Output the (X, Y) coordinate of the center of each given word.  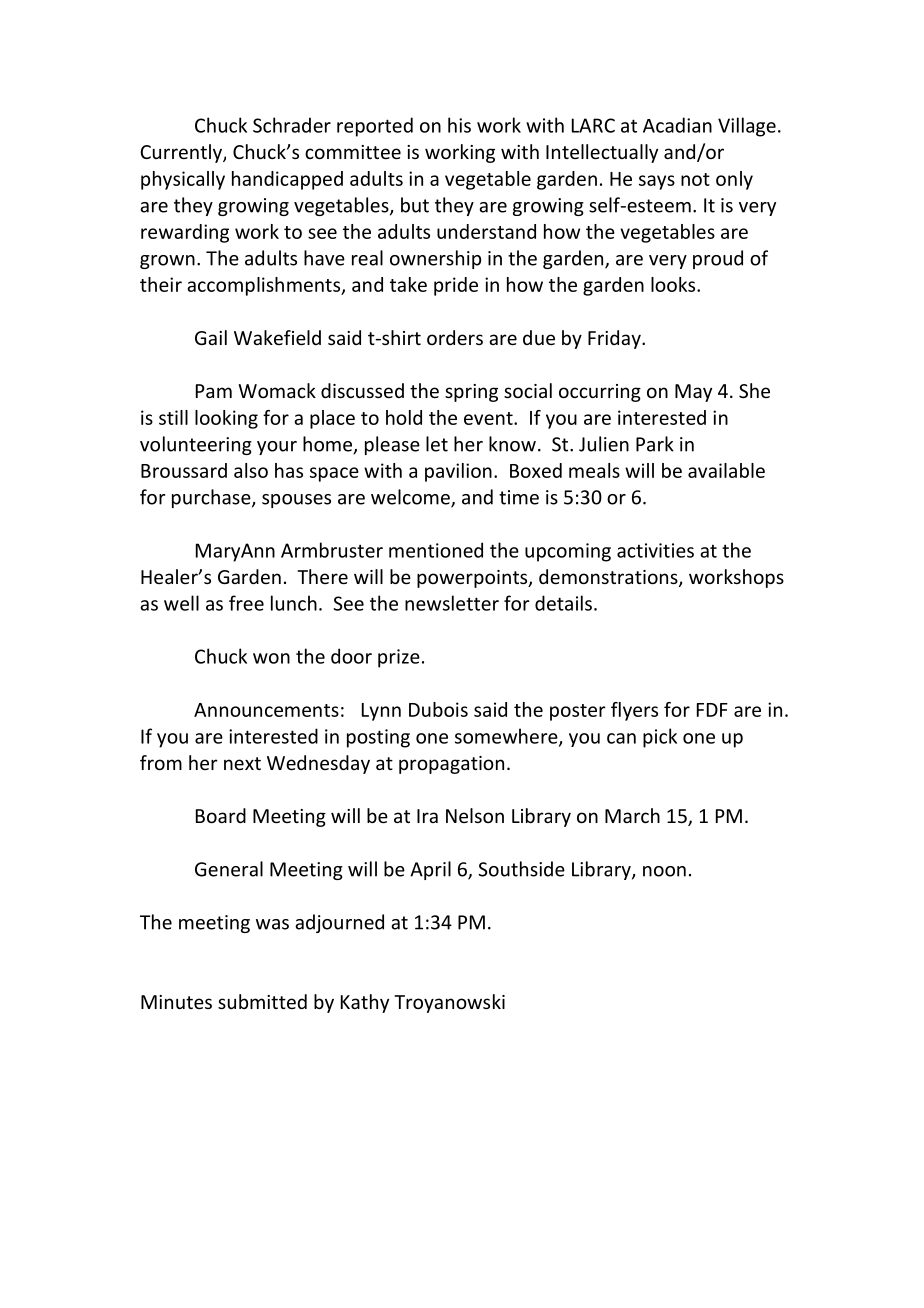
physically (183, 180)
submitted (262, 1001)
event (489, 418)
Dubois (438, 709)
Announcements (266, 710)
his (459, 125)
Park (655, 444)
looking (226, 419)
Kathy (365, 1003)
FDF (712, 710)
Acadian (677, 125)
